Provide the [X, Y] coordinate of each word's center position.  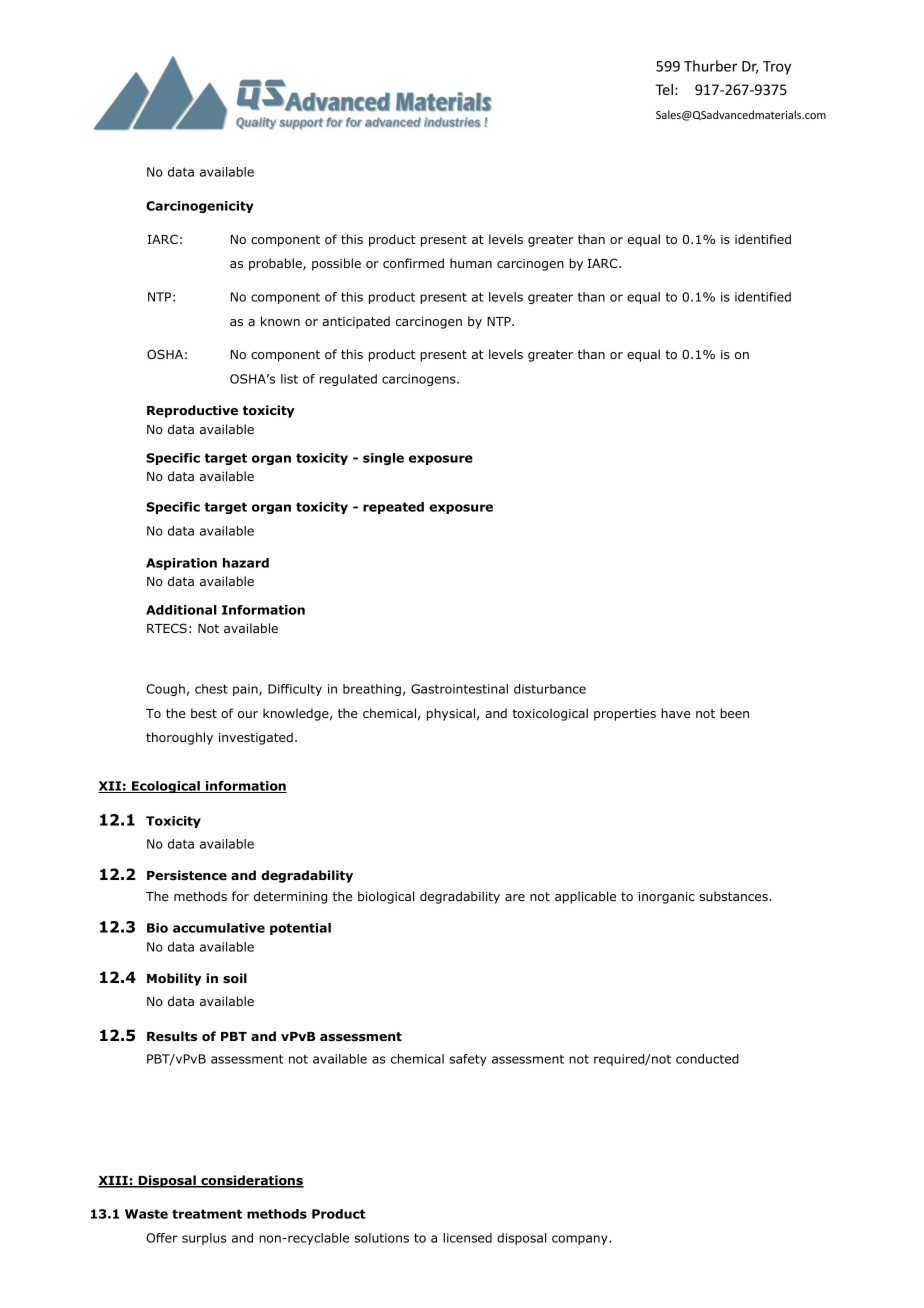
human [471, 263]
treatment [207, 1214]
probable [276, 264]
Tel [664, 89]
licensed [467, 1238]
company [581, 1240]
